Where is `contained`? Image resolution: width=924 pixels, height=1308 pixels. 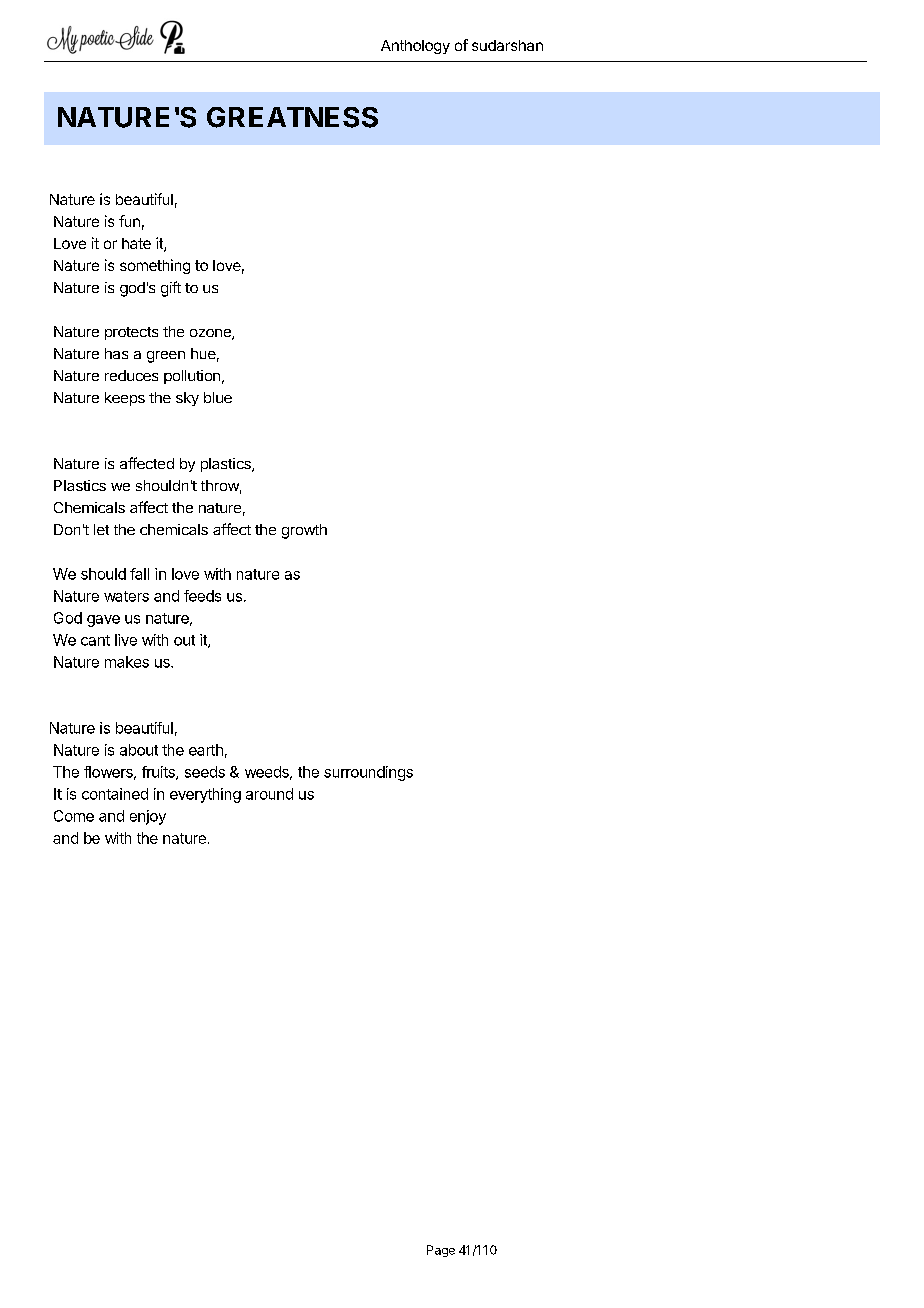
contained is located at coordinates (115, 794).
